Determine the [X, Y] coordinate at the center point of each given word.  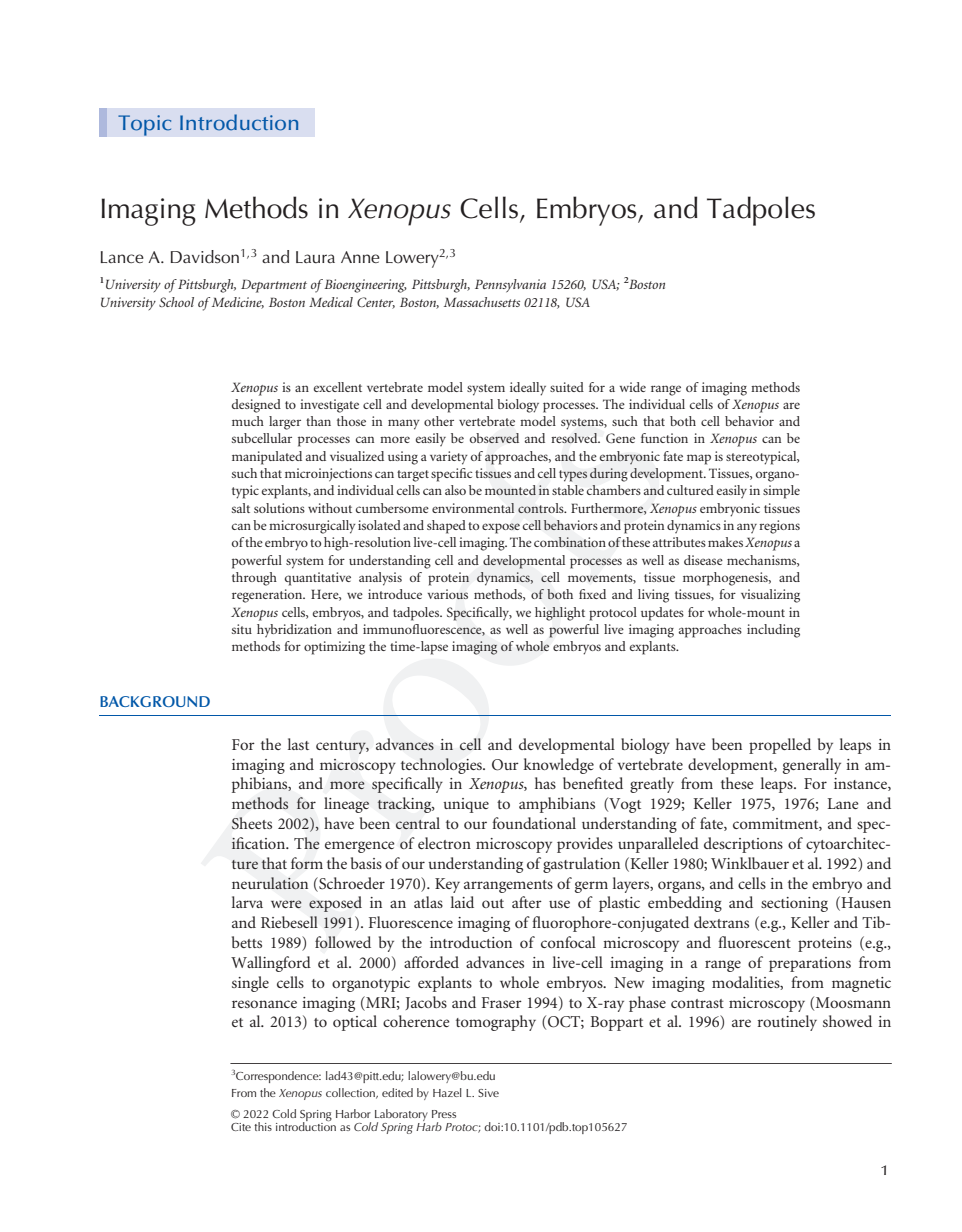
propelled [780, 746]
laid [462, 902]
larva [247, 902]
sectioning [794, 904]
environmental [473, 508]
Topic [145, 125]
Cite [241, 1127]
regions [779, 527]
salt [241, 508]
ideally [528, 389]
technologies [442, 766]
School [176, 302]
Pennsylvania [510, 286]
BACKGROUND [155, 701]
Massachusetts [482, 302]
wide [633, 387]
